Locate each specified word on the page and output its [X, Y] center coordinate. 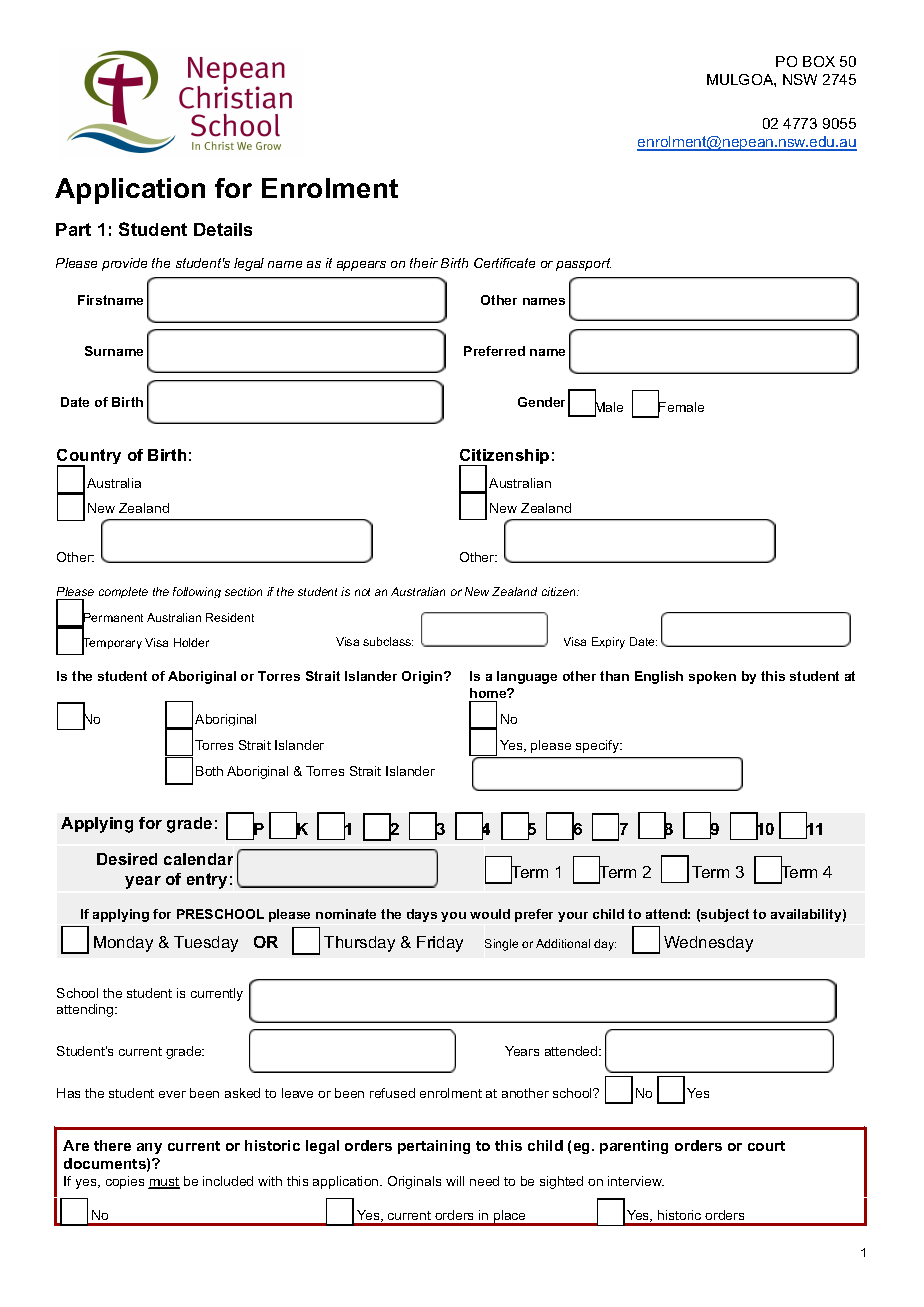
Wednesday [708, 944]
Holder [191, 642]
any [149, 1148]
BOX [819, 61]
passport [583, 264]
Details [223, 229]
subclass [388, 641]
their [424, 263]
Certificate [504, 263]
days [422, 915]
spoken [712, 677]
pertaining [434, 1147]
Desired [127, 859]
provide [124, 264]
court [766, 1146]
